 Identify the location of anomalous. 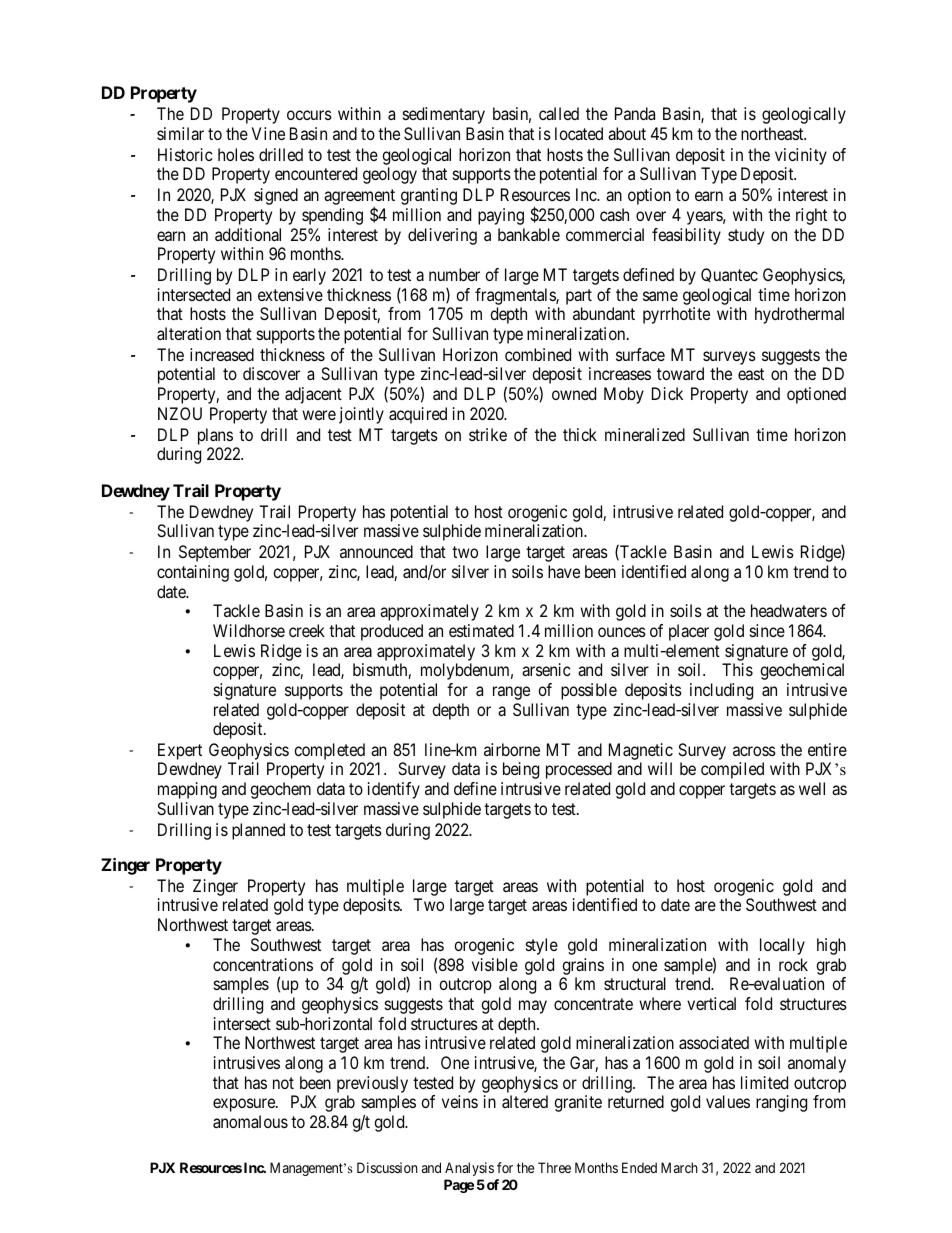
(250, 1121).
